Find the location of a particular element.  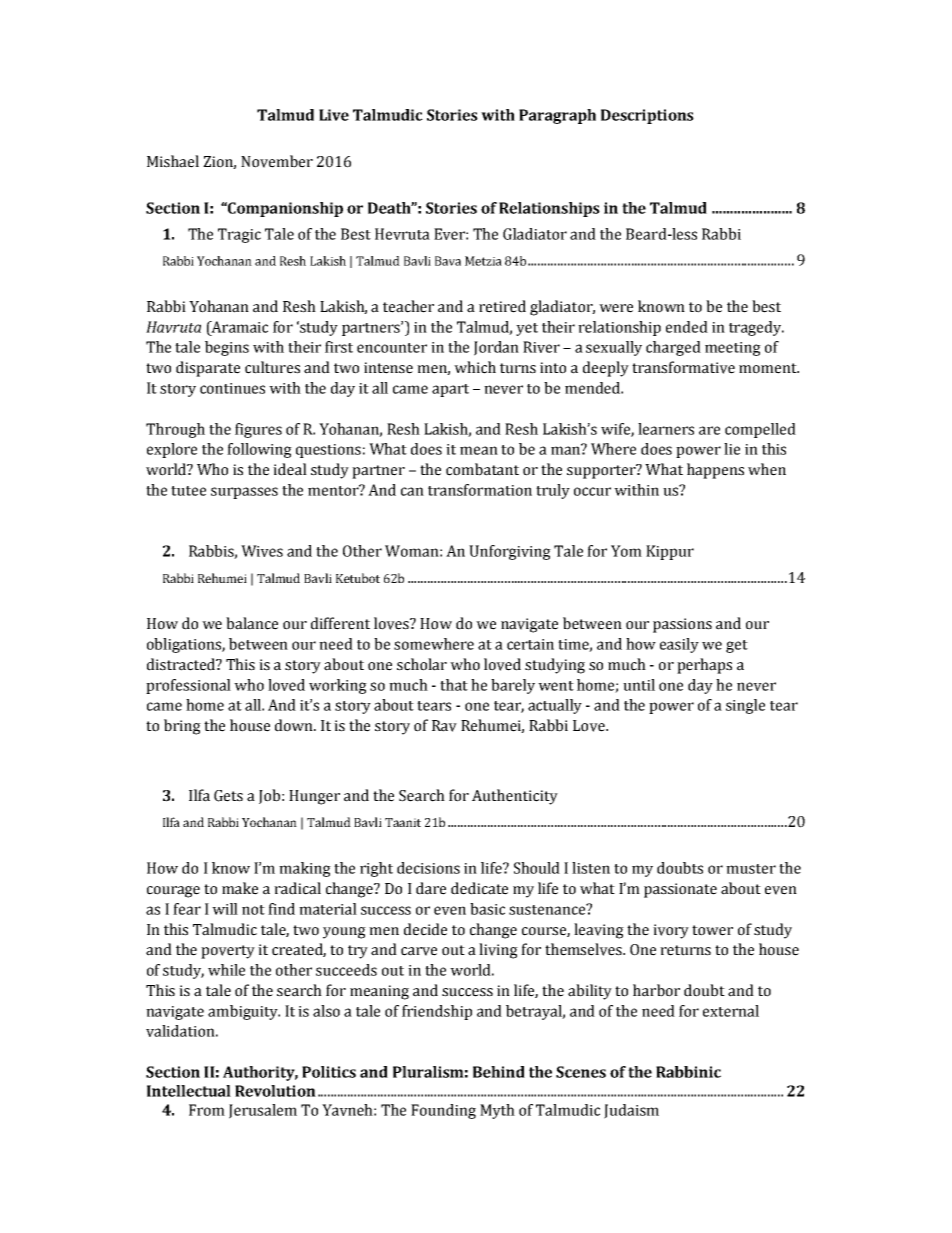

balance is located at coordinates (252, 623).
